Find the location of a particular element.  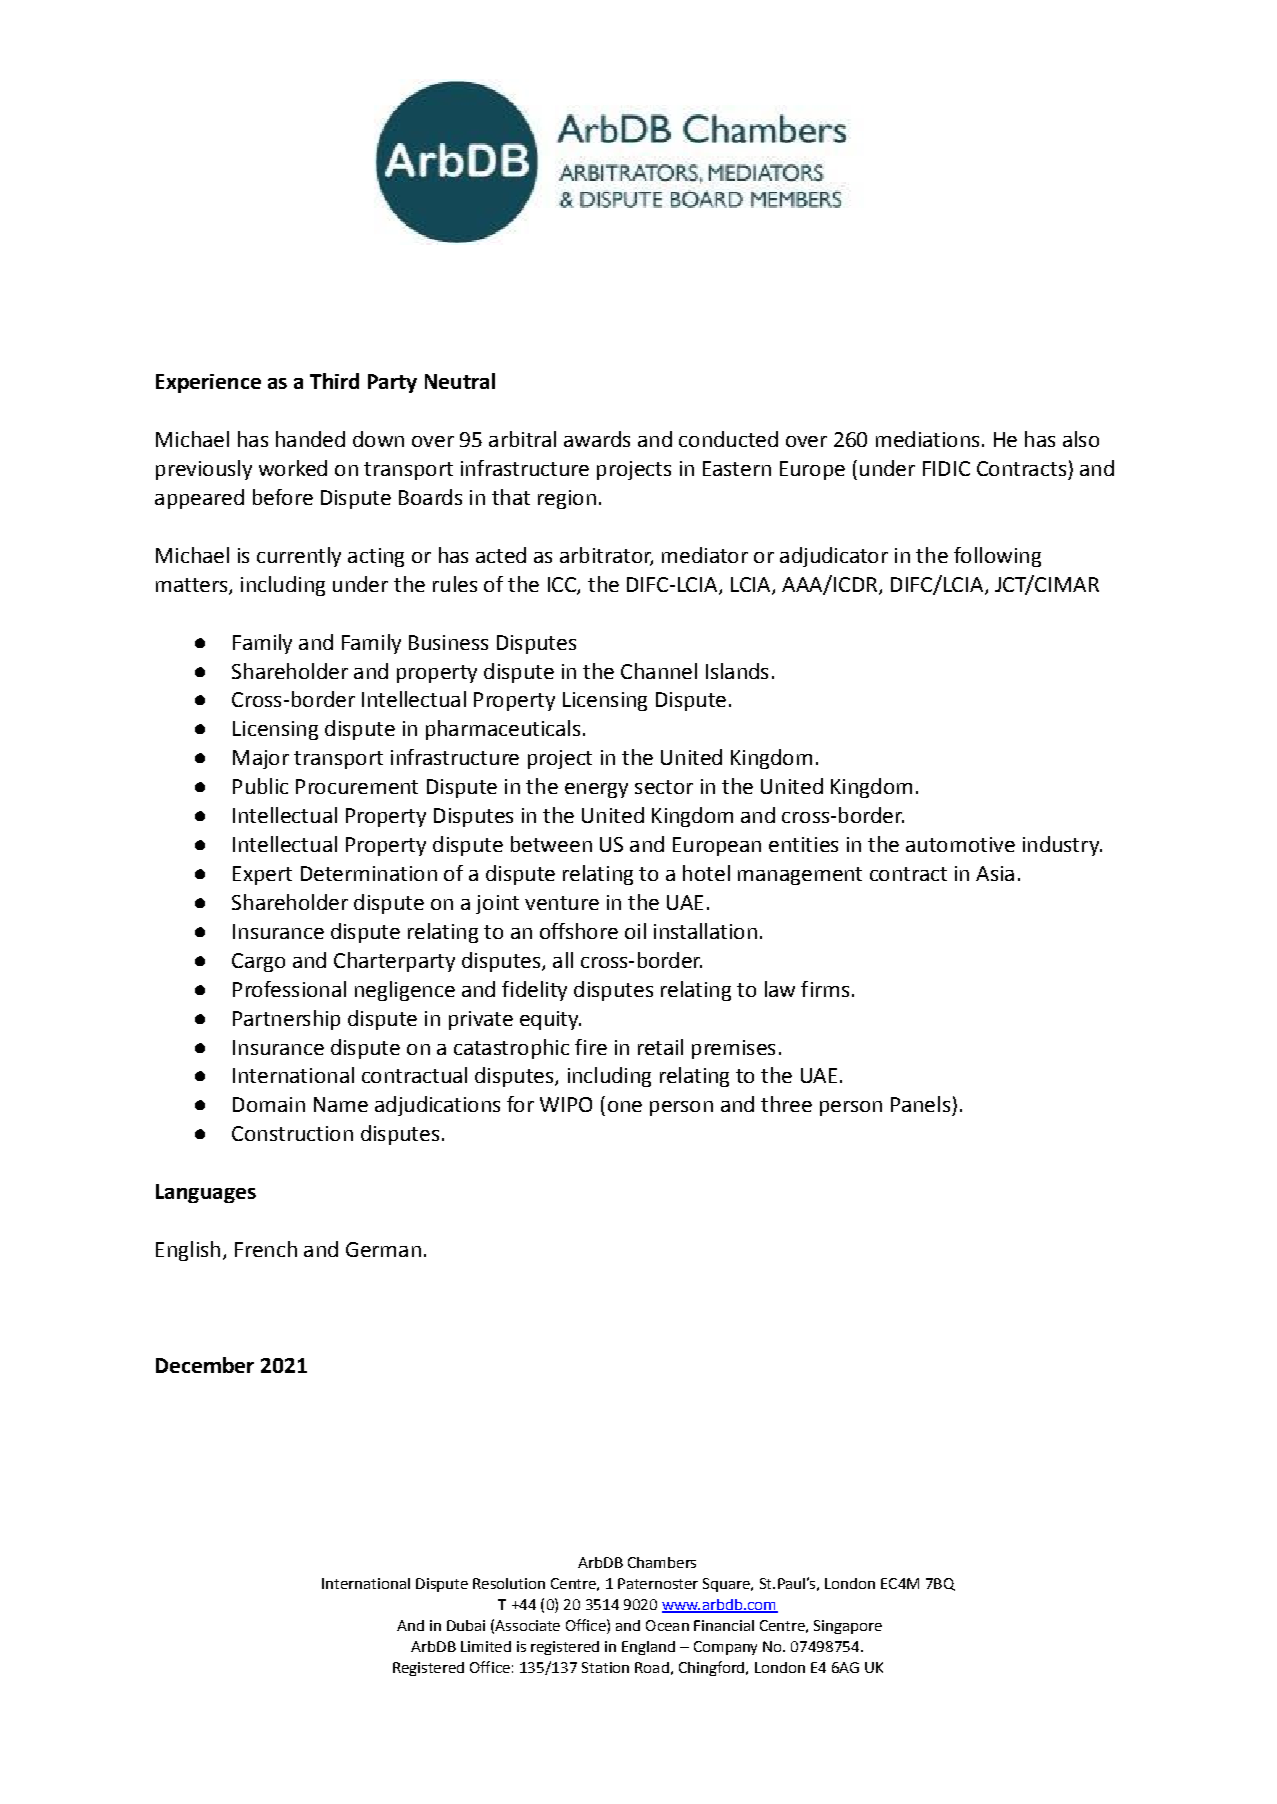

awards is located at coordinates (597, 439).
